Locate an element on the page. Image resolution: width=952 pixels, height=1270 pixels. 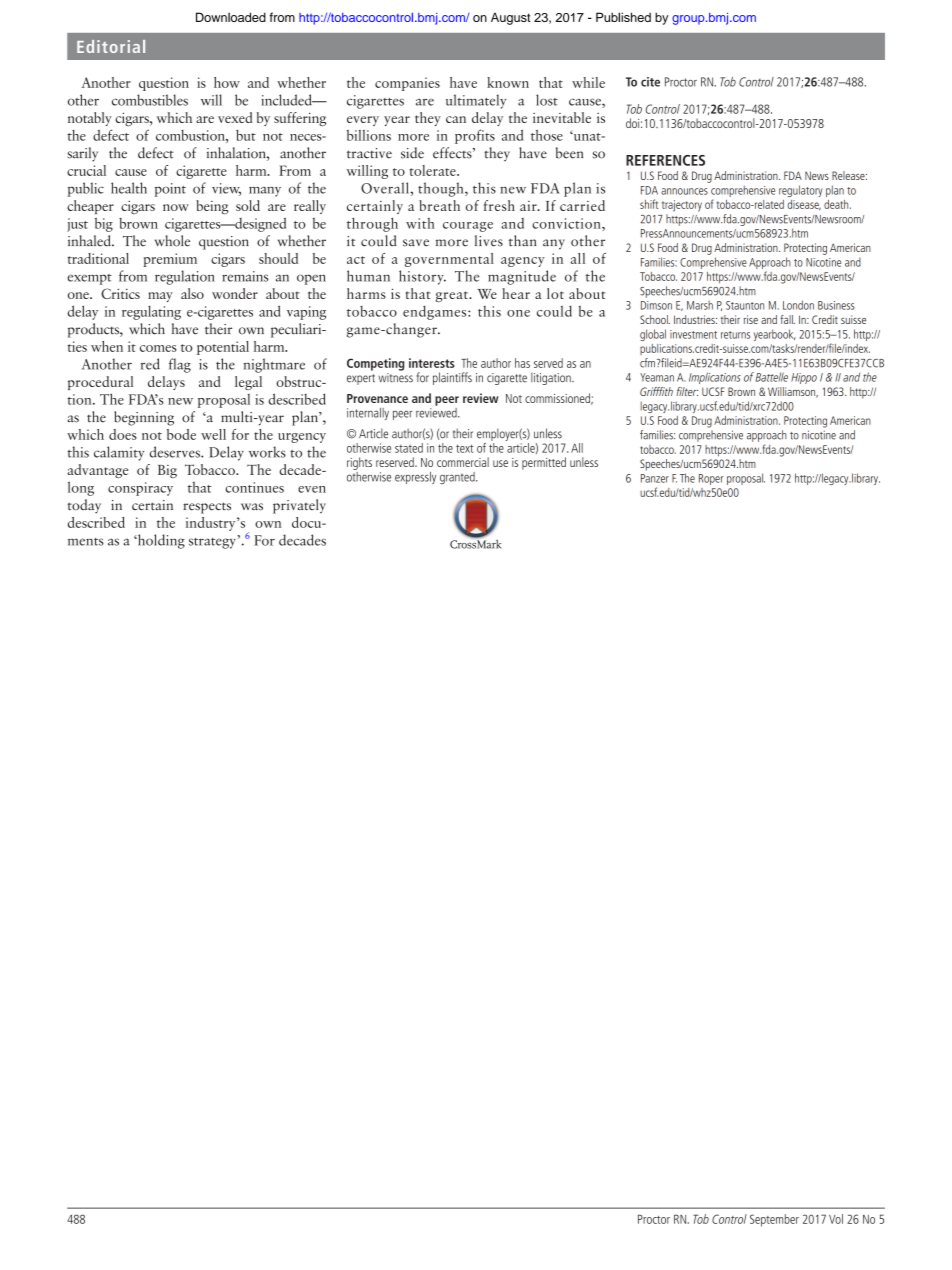
September is located at coordinates (774, 1220).
